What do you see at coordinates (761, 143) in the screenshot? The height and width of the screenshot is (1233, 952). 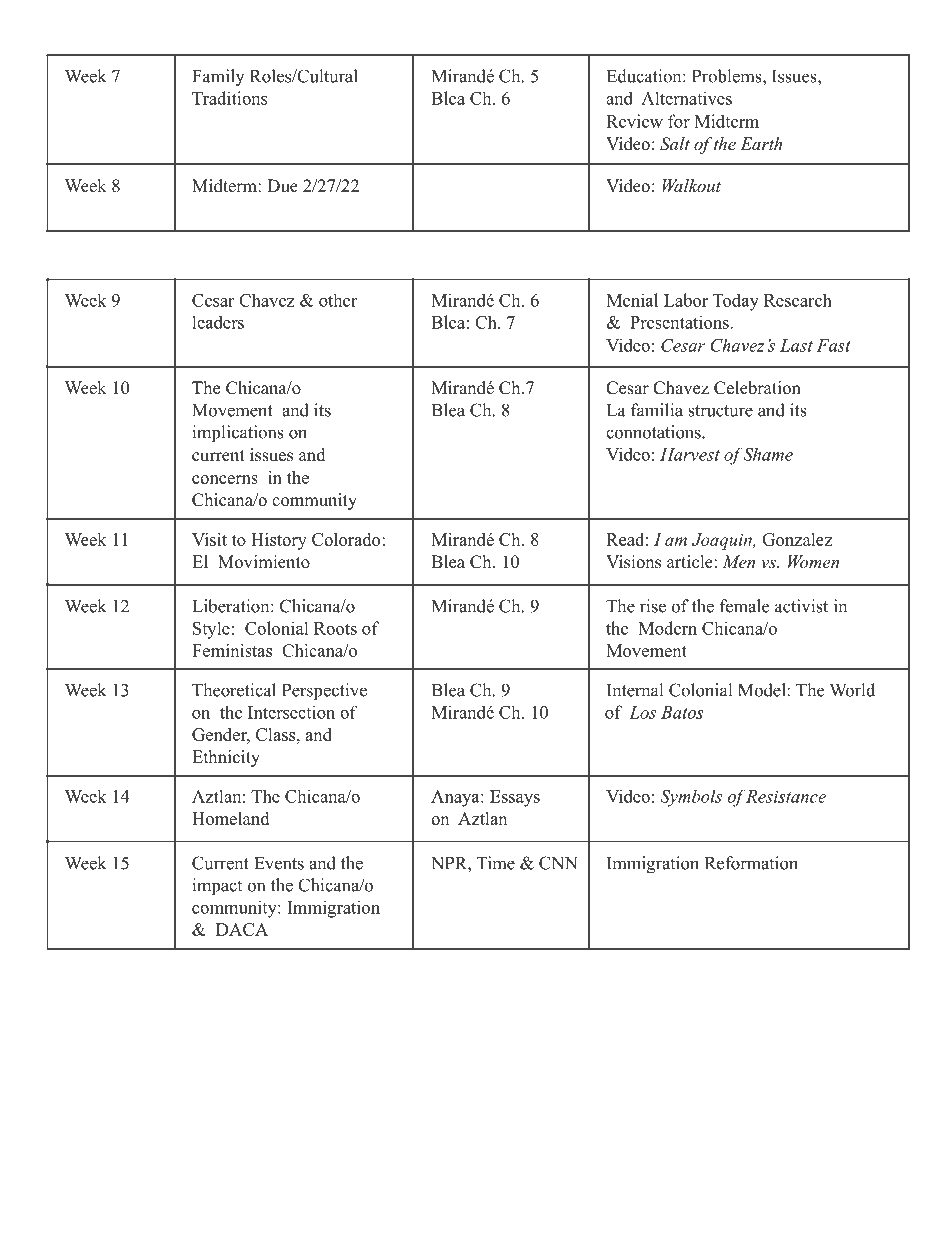 I see `Earth` at bounding box center [761, 143].
